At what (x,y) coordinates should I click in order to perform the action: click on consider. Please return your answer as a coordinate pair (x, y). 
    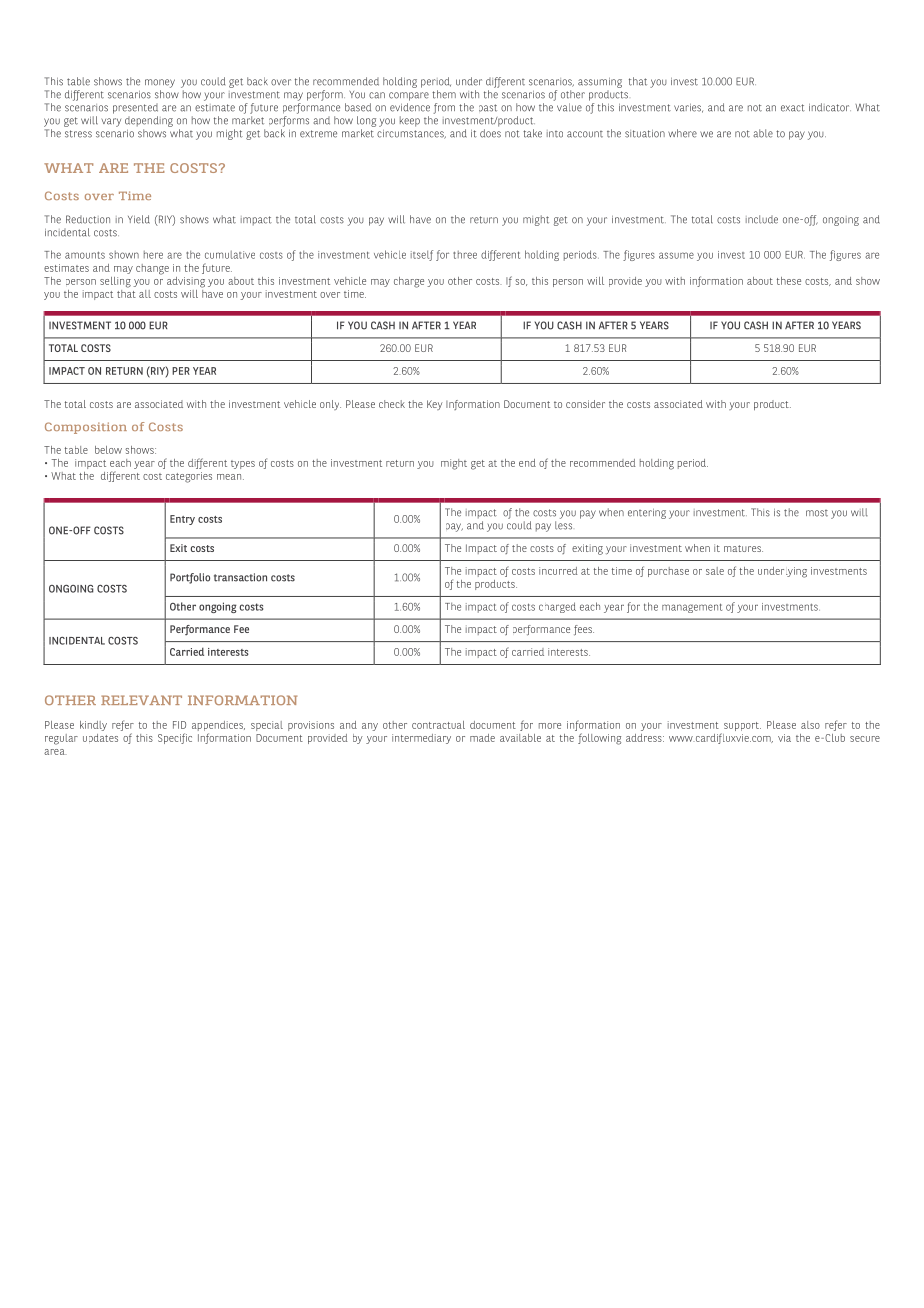
    Looking at the image, I should click on (585, 404).
